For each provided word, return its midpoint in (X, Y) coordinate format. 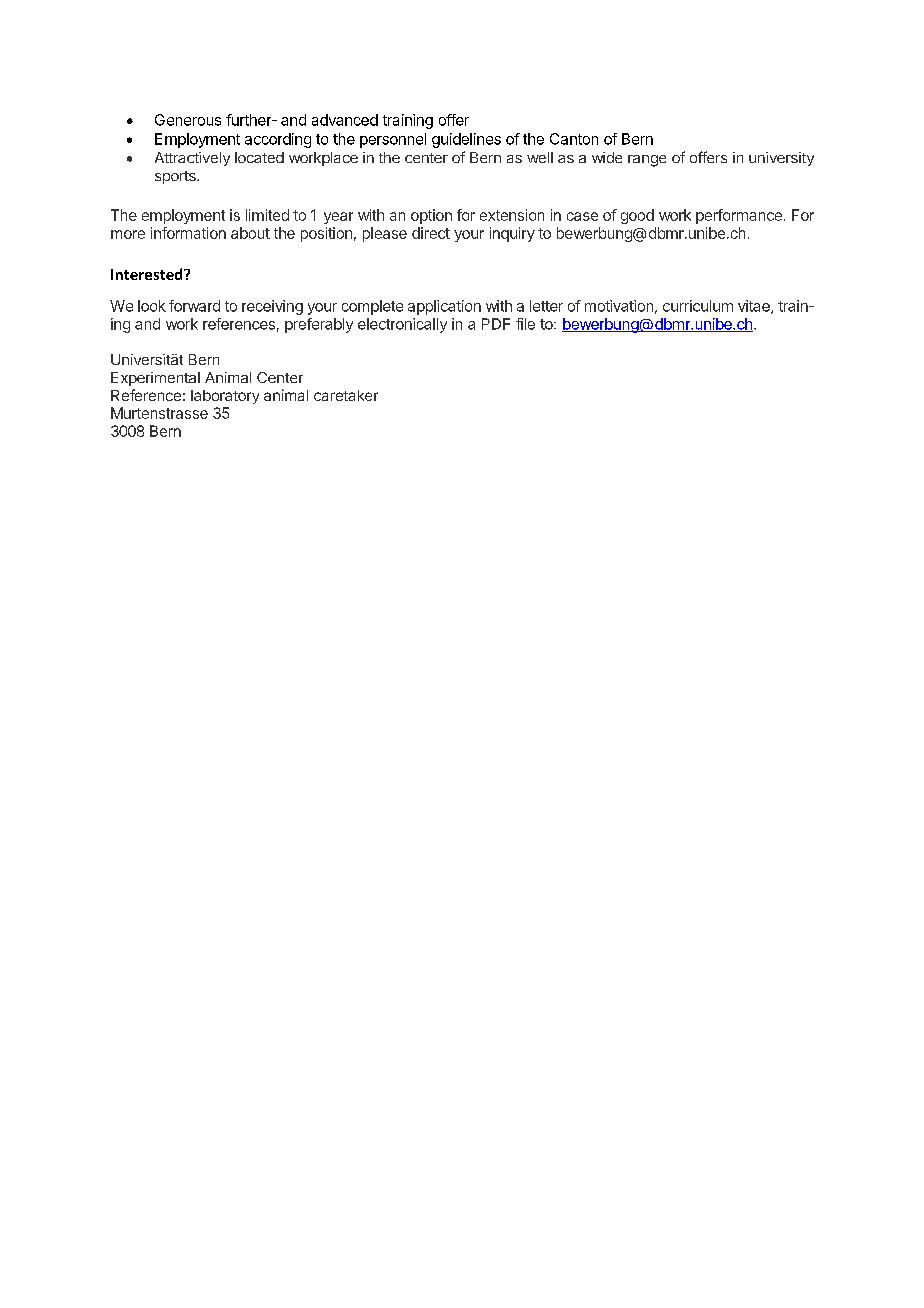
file (525, 324)
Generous (188, 120)
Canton (574, 139)
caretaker (346, 395)
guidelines (466, 140)
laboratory (225, 397)
